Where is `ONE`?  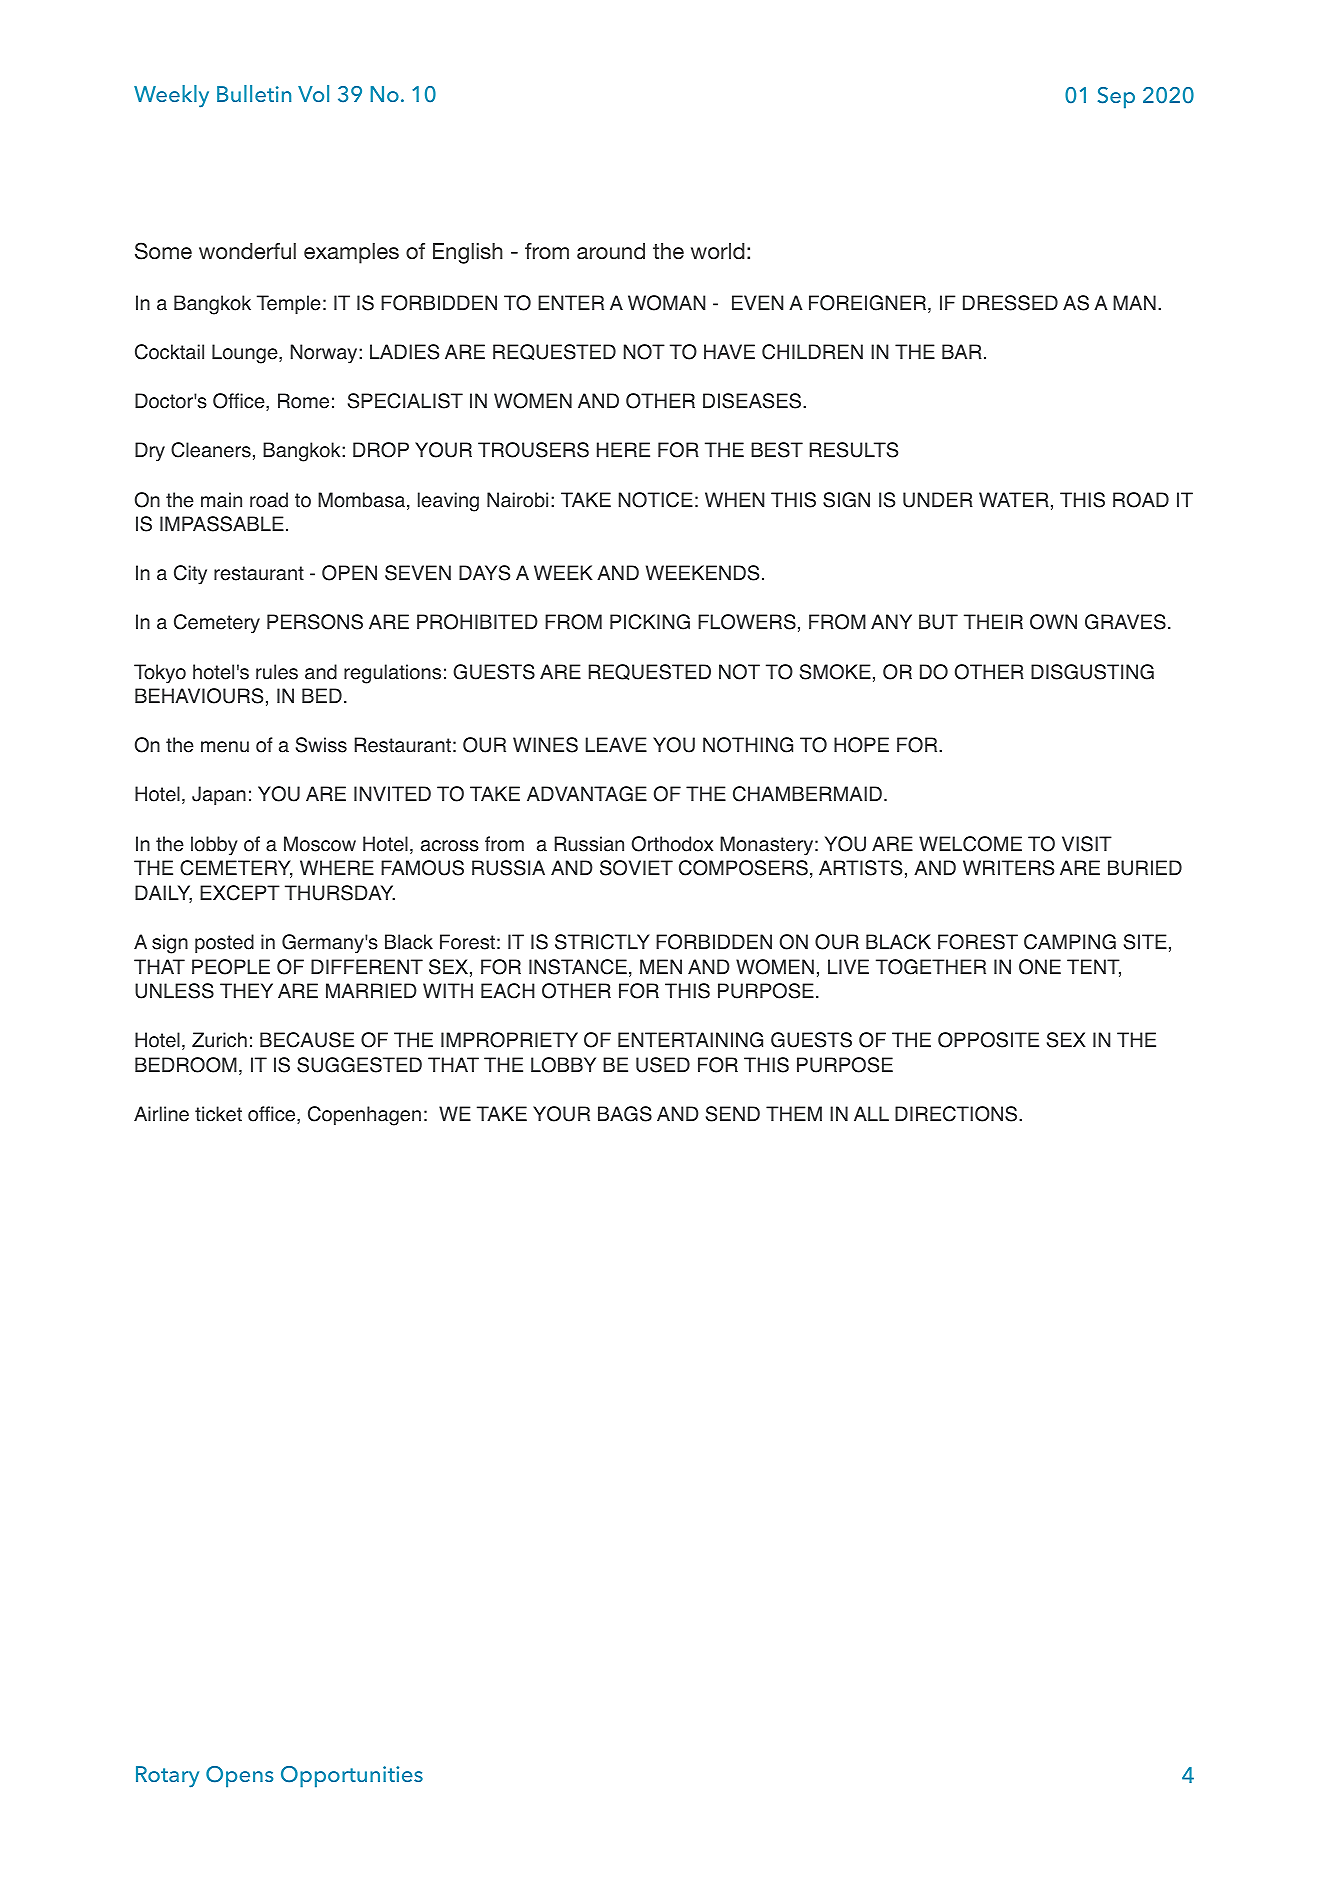
ONE is located at coordinates (1040, 967).
